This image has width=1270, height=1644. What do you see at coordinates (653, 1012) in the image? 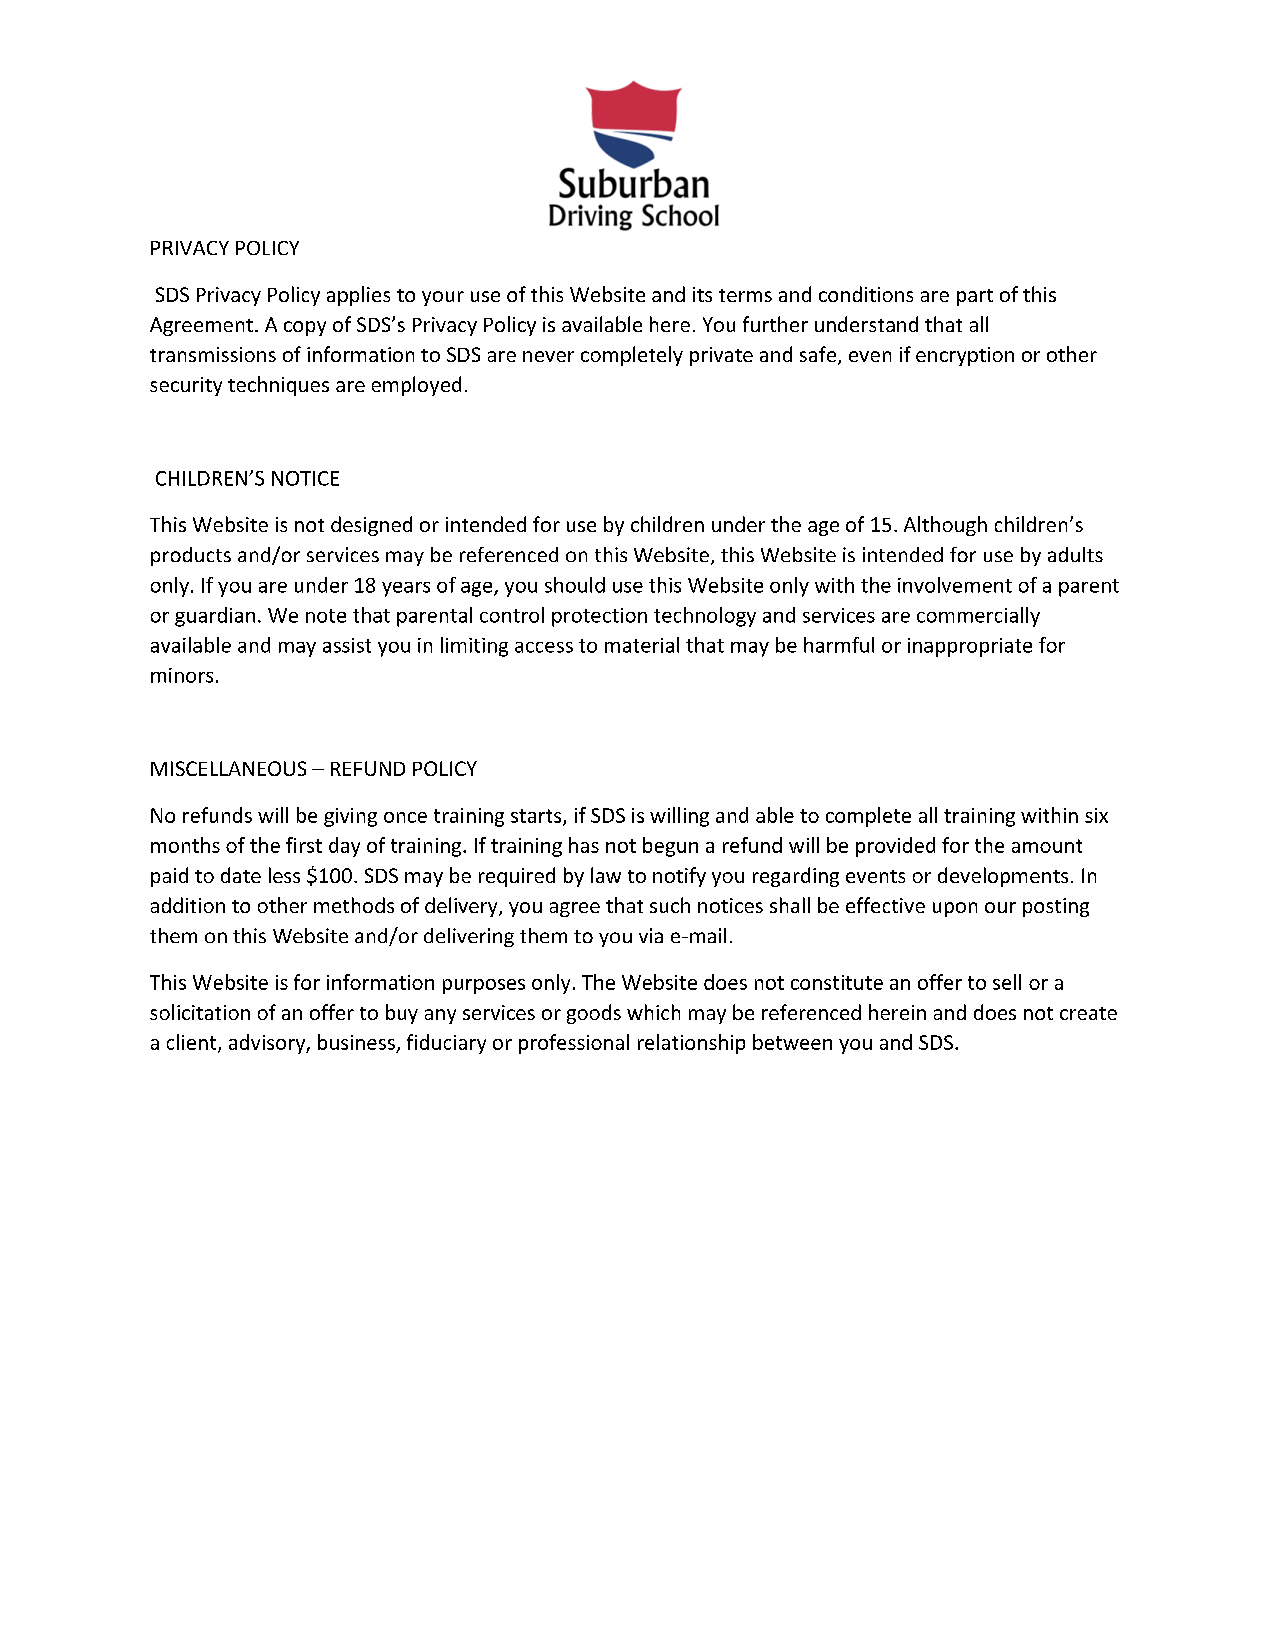
I see `which` at bounding box center [653, 1012].
